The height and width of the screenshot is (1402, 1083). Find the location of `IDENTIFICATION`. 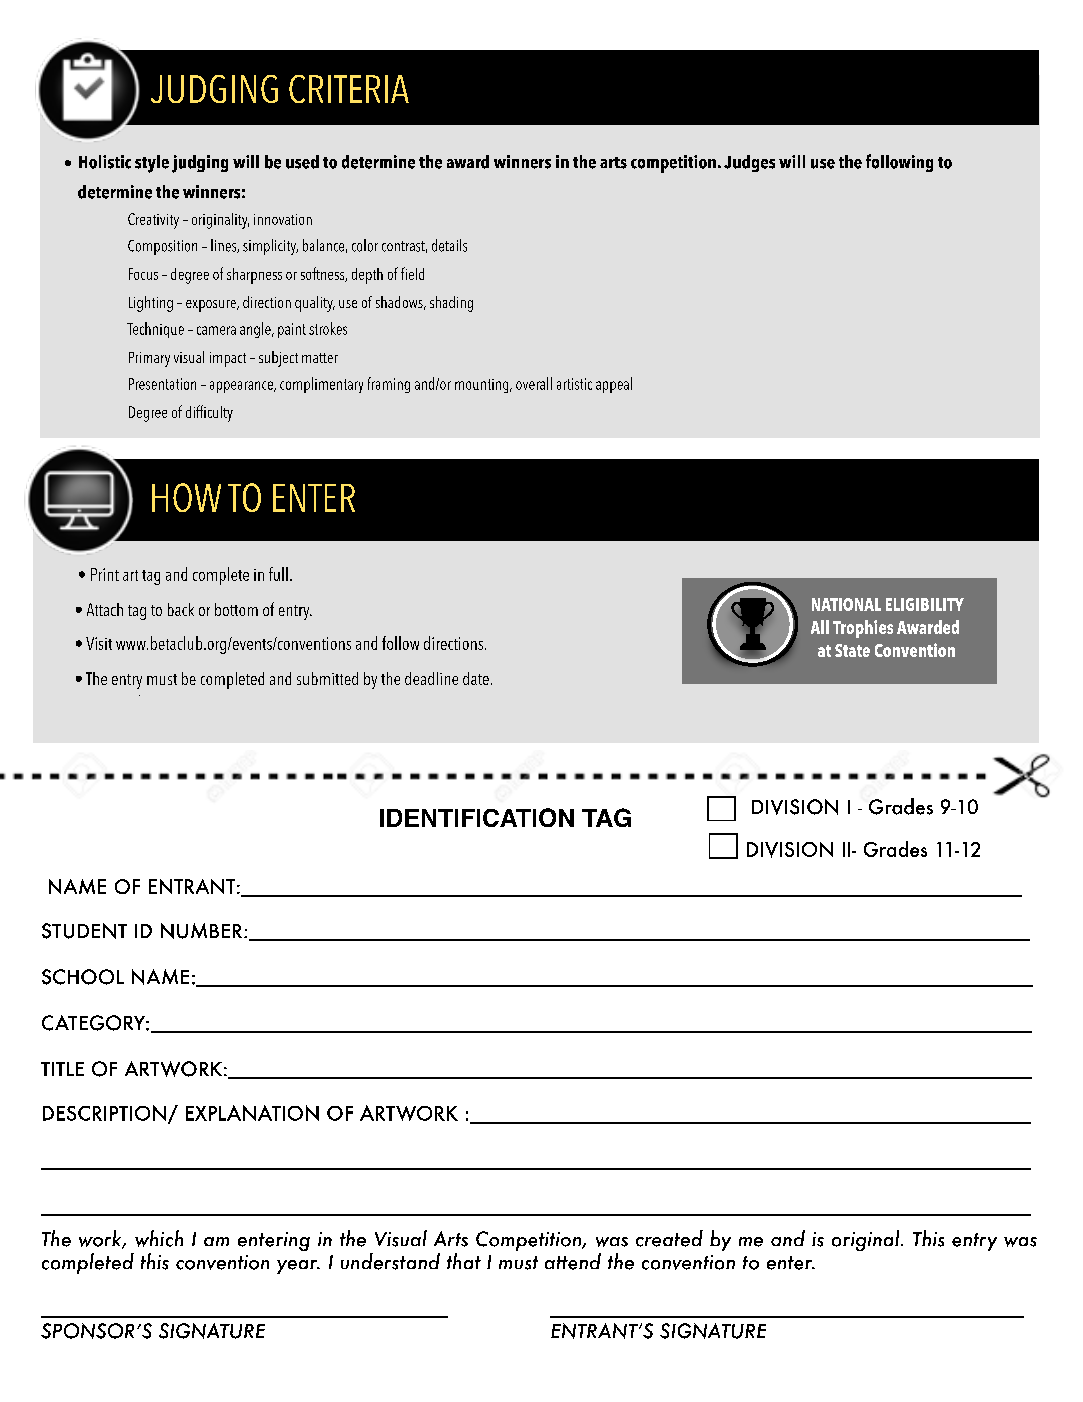

IDENTIFICATION is located at coordinates (477, 817).
